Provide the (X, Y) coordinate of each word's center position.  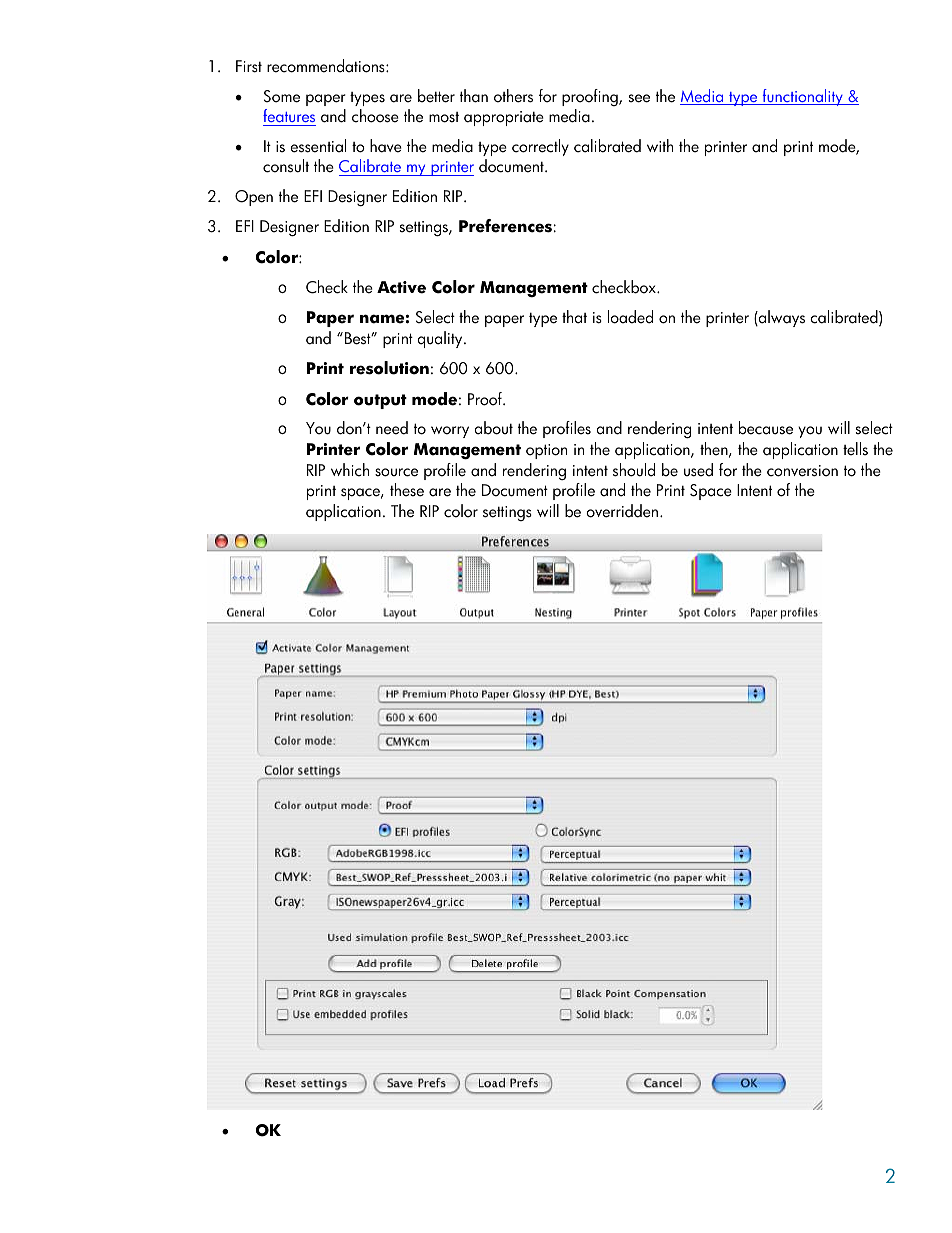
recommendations (327, 66)
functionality (802, 97)
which (350, 470)
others (513, 96)
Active (401, 287)
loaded (630, 317)
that (574, 317)
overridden (623, 511)
